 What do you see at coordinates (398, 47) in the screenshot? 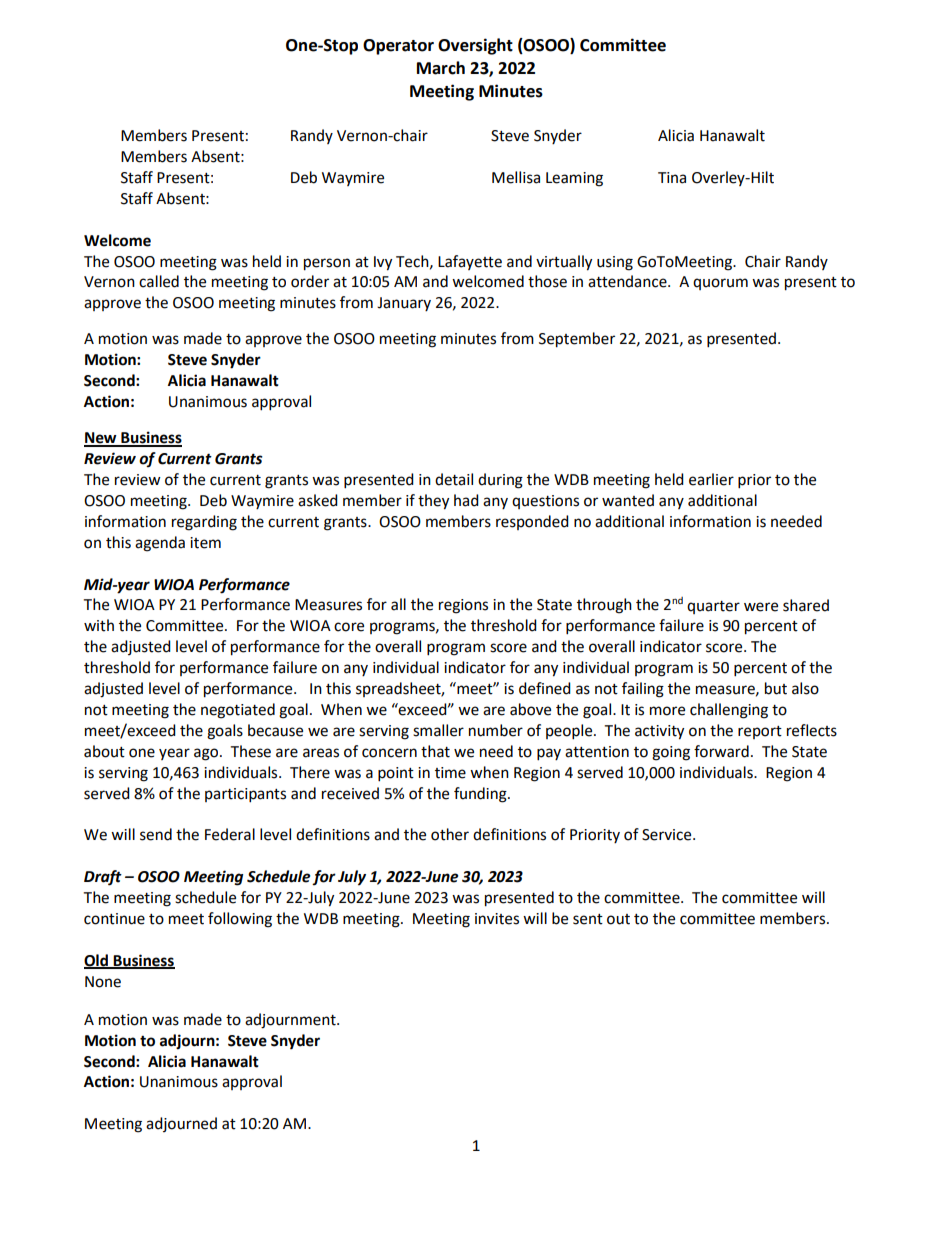
I see `Operator` at bounding box center [398, 47].
